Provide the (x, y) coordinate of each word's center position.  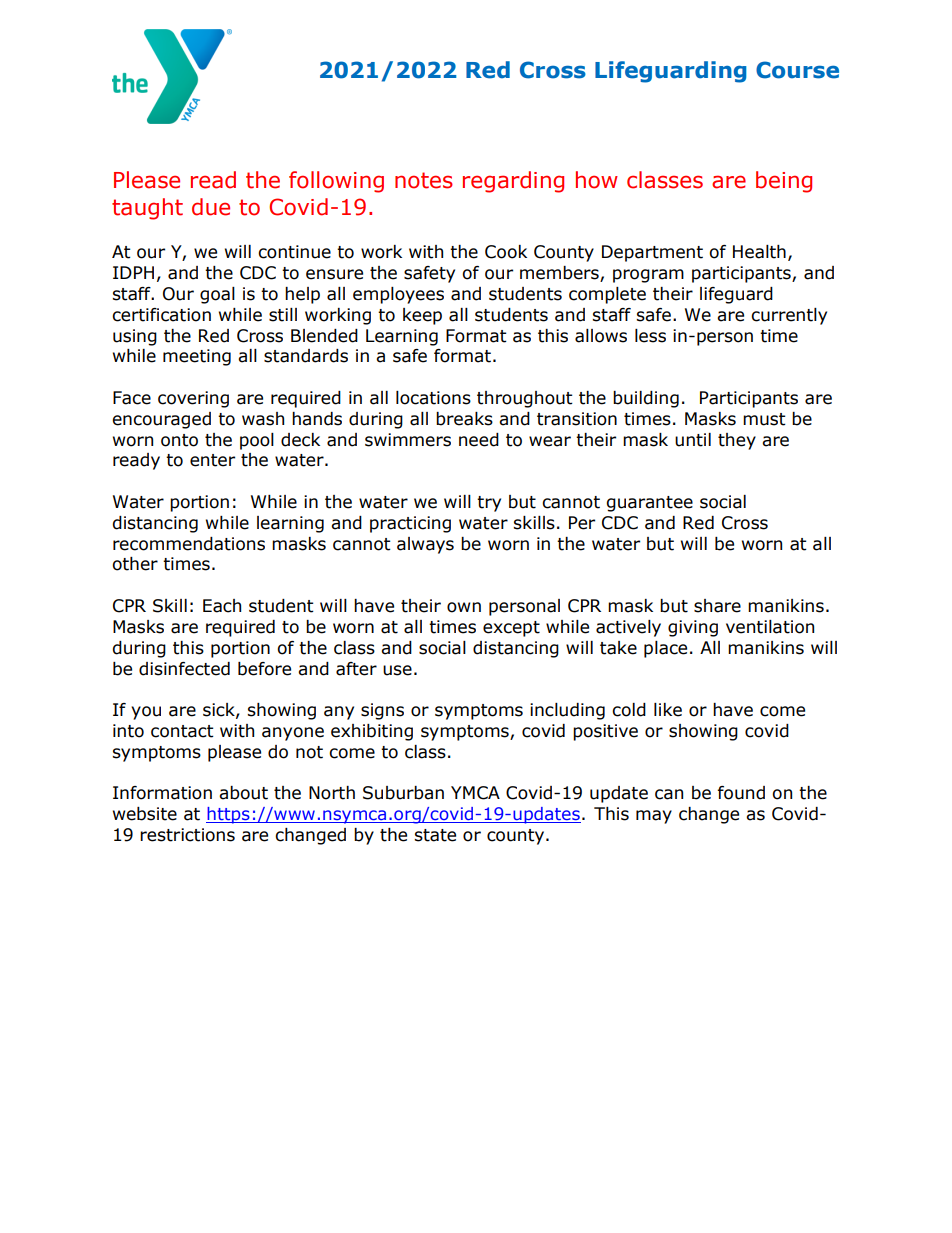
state (435, 835)
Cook (506, 252)
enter (212, 460)
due (211, 207)
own (464, 607)
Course (797, 70)
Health (759, 252)
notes (424, 180)
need (479, 440)
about (243, 793)
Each (222, 606)
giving (693, 628)
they (737, 441)
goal (217, 295)
